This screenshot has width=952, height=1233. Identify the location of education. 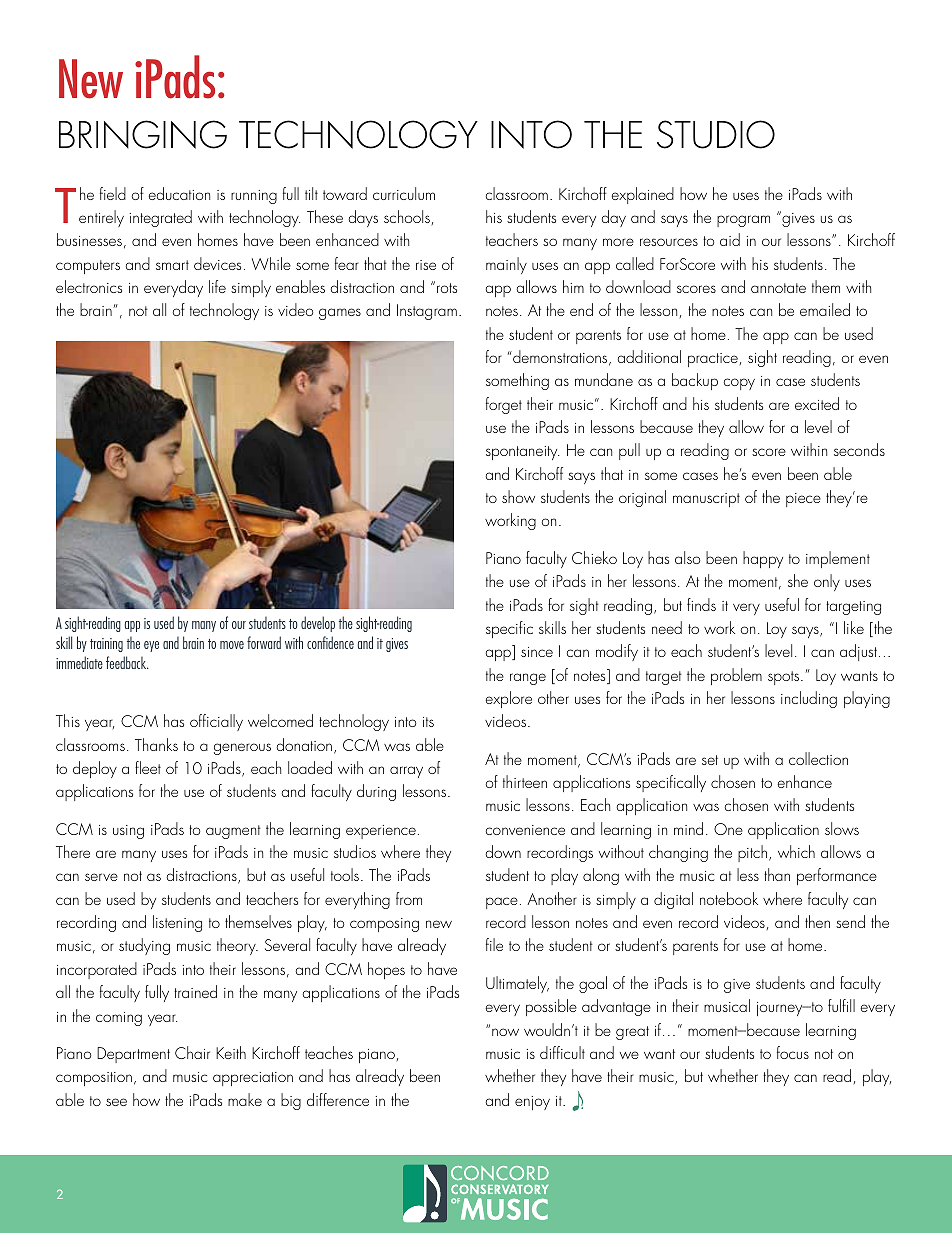
(179, 193).
